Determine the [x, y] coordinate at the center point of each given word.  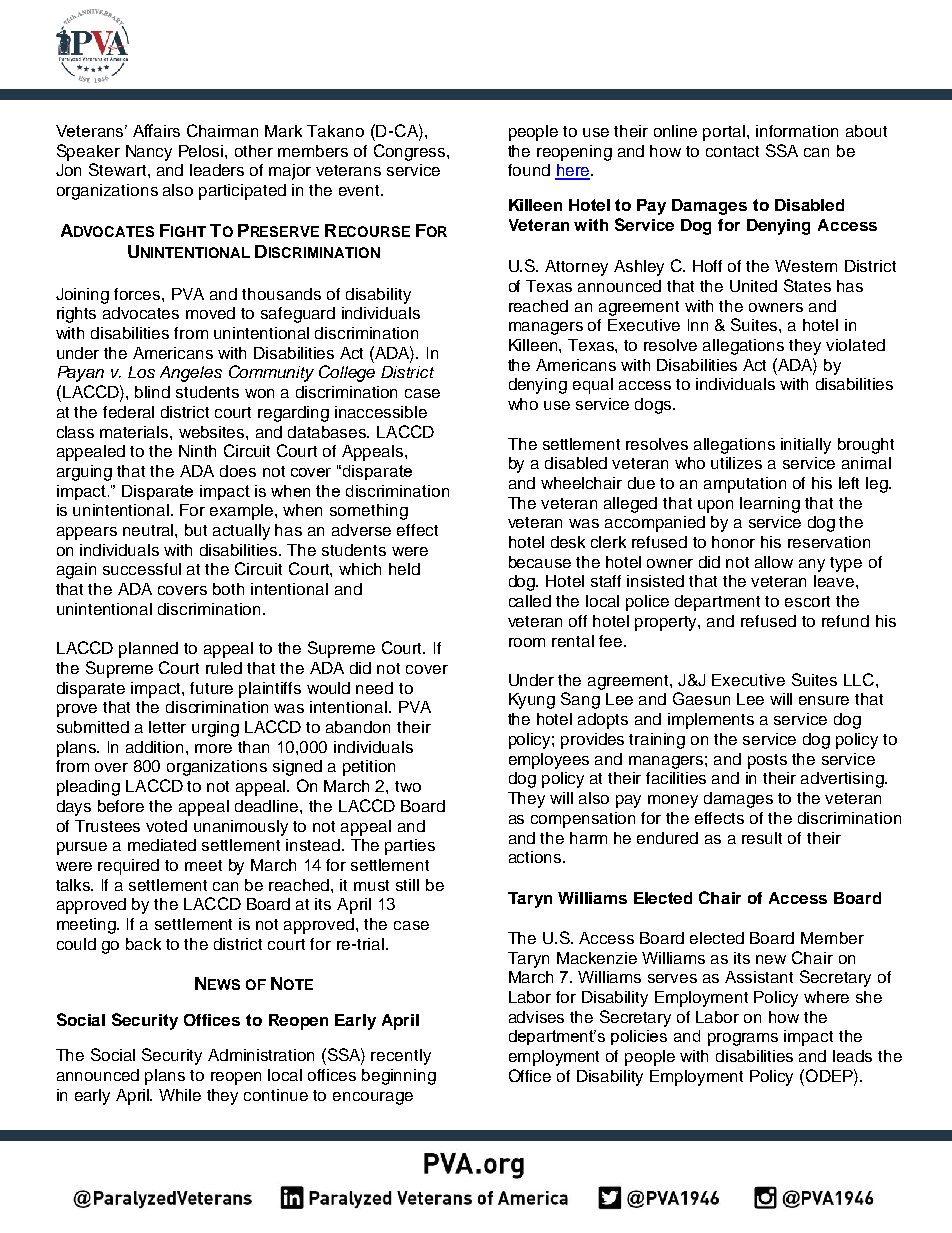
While [180, 1095]
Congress [411, 152]
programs [743, 1039]
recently [401, 1057]
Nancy [149, 153]
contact [732, 151]
